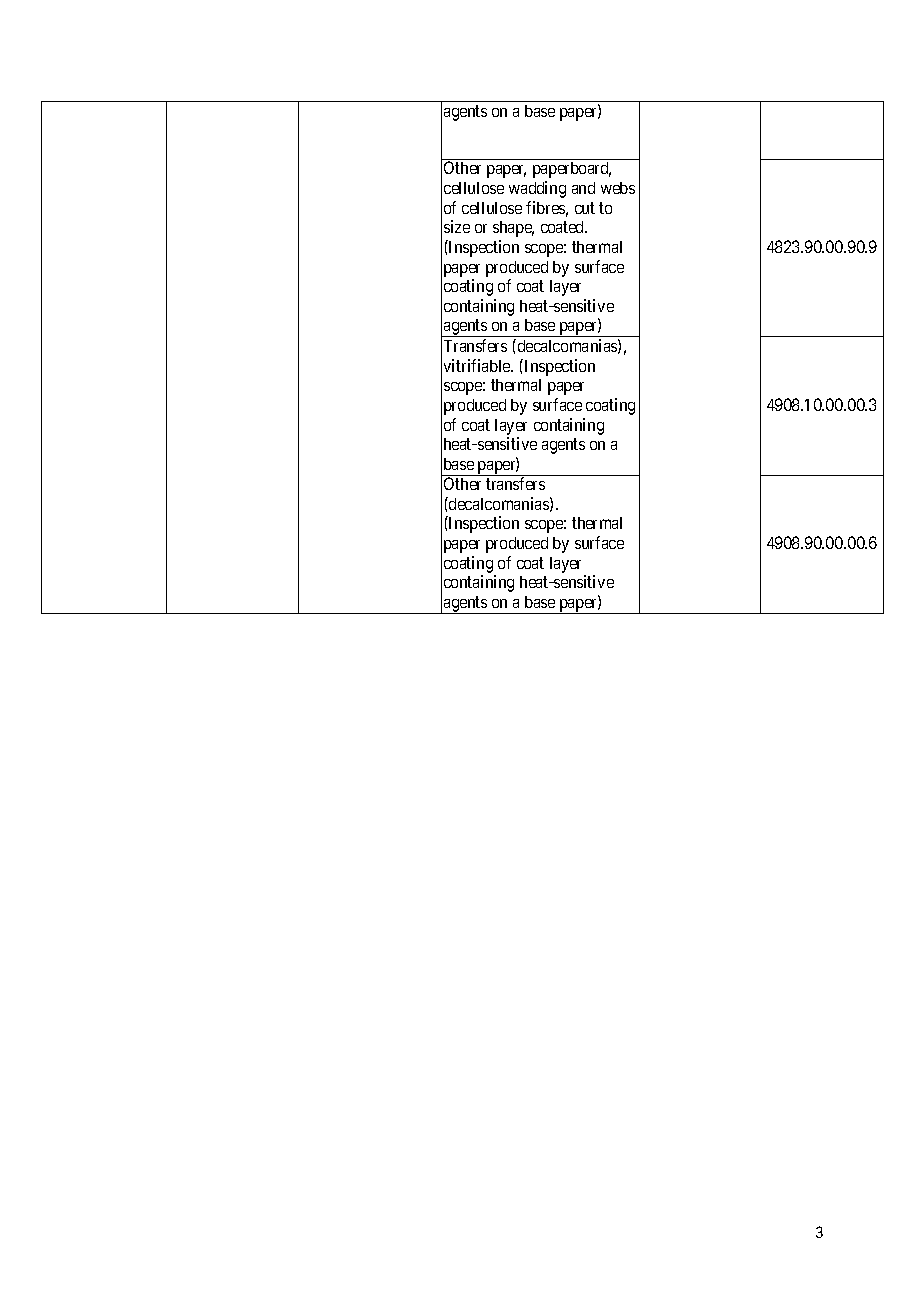 Image resolution: width=924 pixels, height=1308 pixels. I want to click on size, so click(457, 226).
